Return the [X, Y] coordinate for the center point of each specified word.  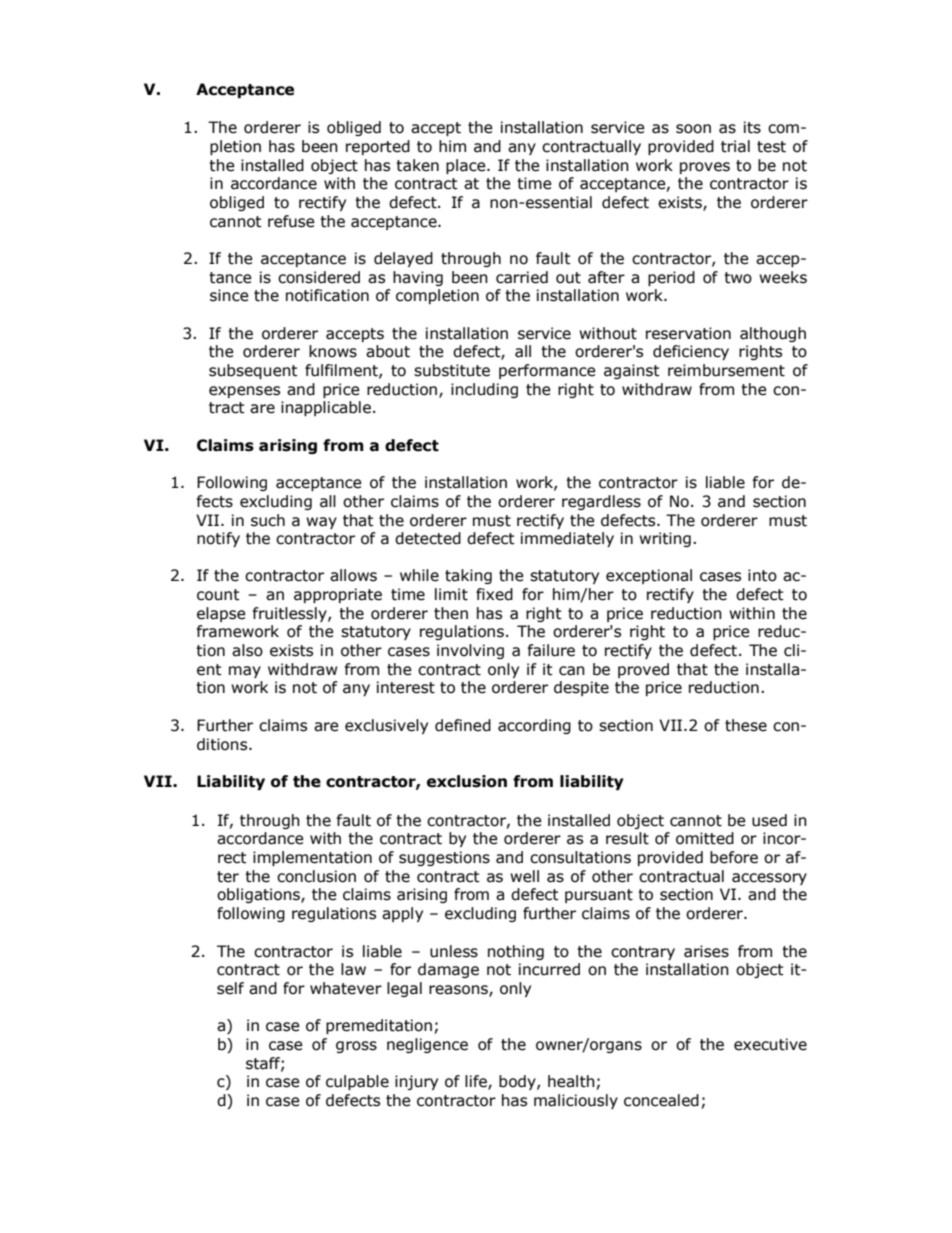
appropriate [338, 595]
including [484, 390]
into [762, 575]
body [518, 1082]
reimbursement [726, 370]
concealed [661, 1100]
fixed [494, 594]
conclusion [316, 876]
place [467, 166]
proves [705, 168]
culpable [357, 1082]
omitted [705, 838]
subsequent [253, 371]
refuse [291, 221]
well [524, 876]
